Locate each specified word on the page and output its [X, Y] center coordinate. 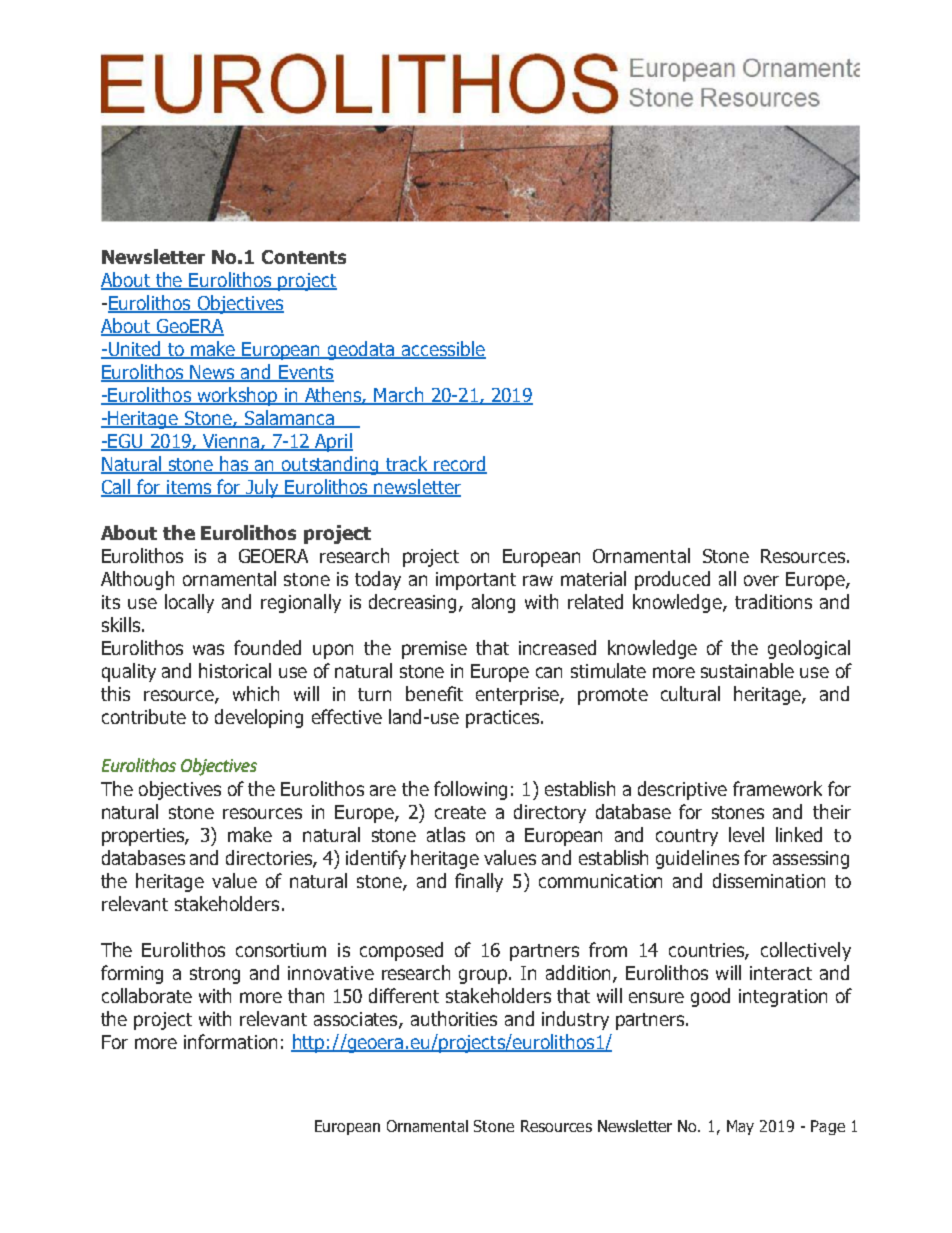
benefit [434, 693]
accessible [442, 350]
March [399, 396]
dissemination [769, 880]
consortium [281, 950]
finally [479, 882]
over [761, 580]
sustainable [747, 670]
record [459, 465]
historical [235, 670]
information [230, 1041]
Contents [304, 257]
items [189, 488]
